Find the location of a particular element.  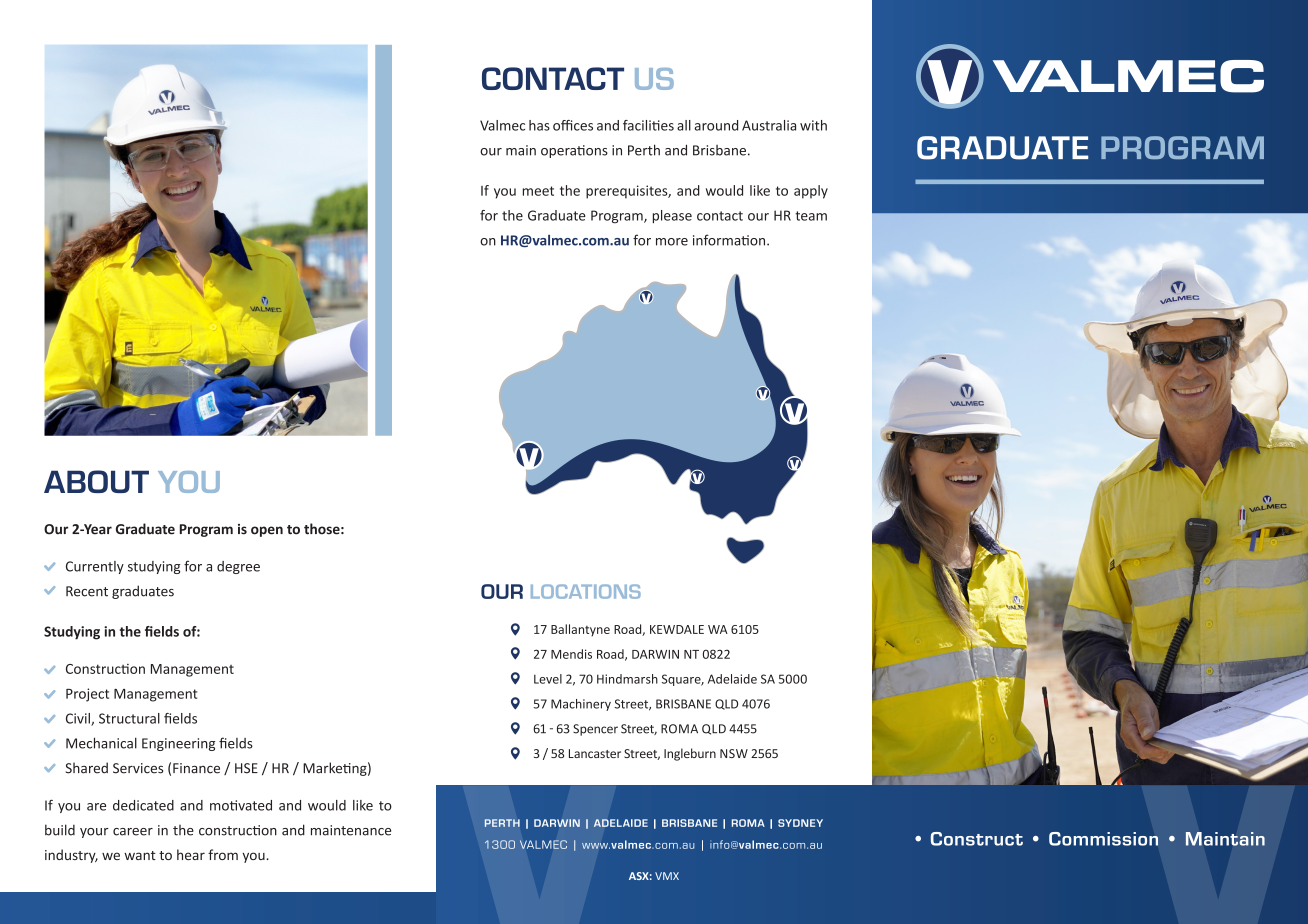

ABOUT is located at coordinates (96, 481).
